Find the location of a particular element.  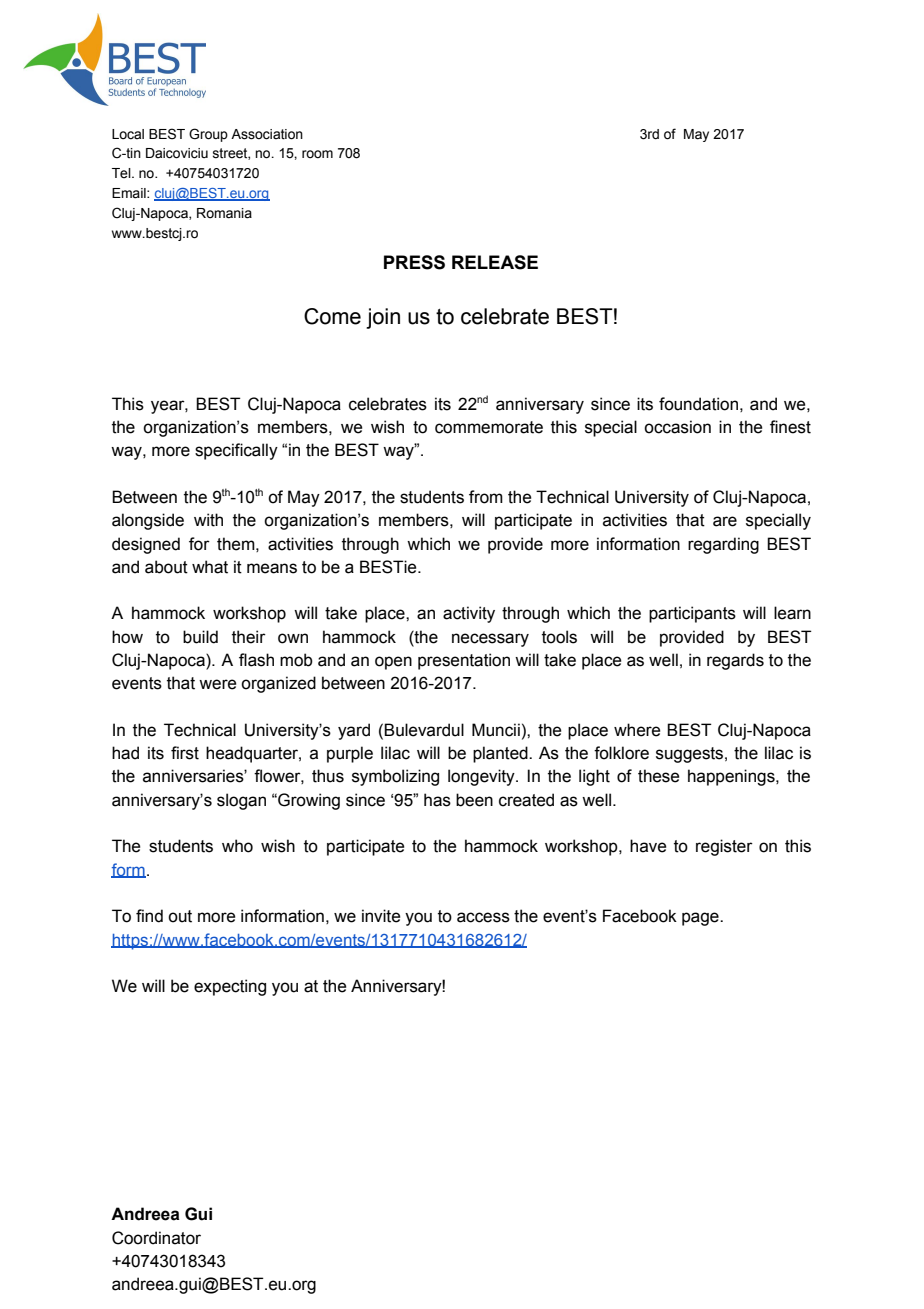

Group is located at coordinates (208, 135).
